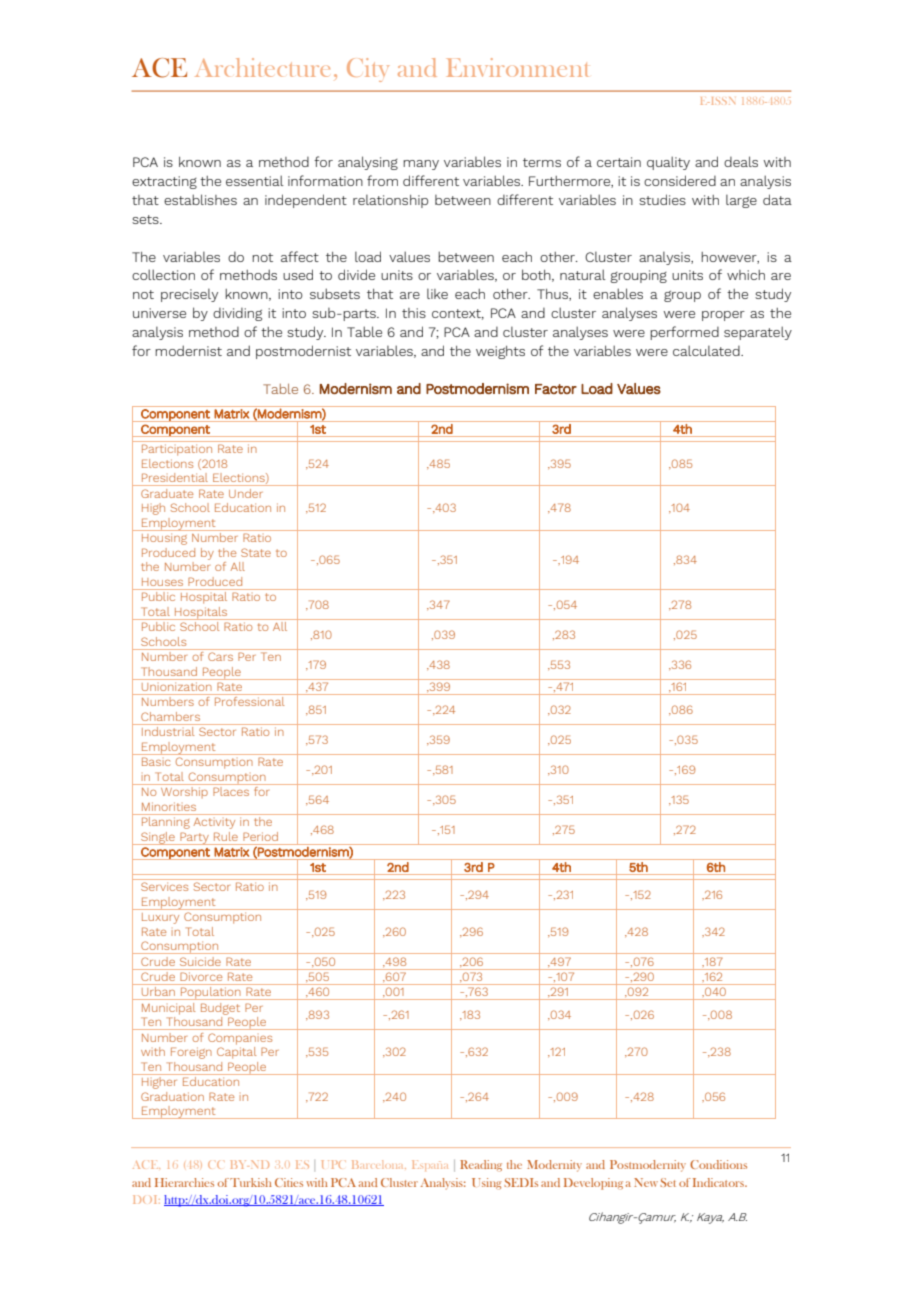 The width and height of the page is (924, 1308). I want to click on dividing, so click(237, 314).
